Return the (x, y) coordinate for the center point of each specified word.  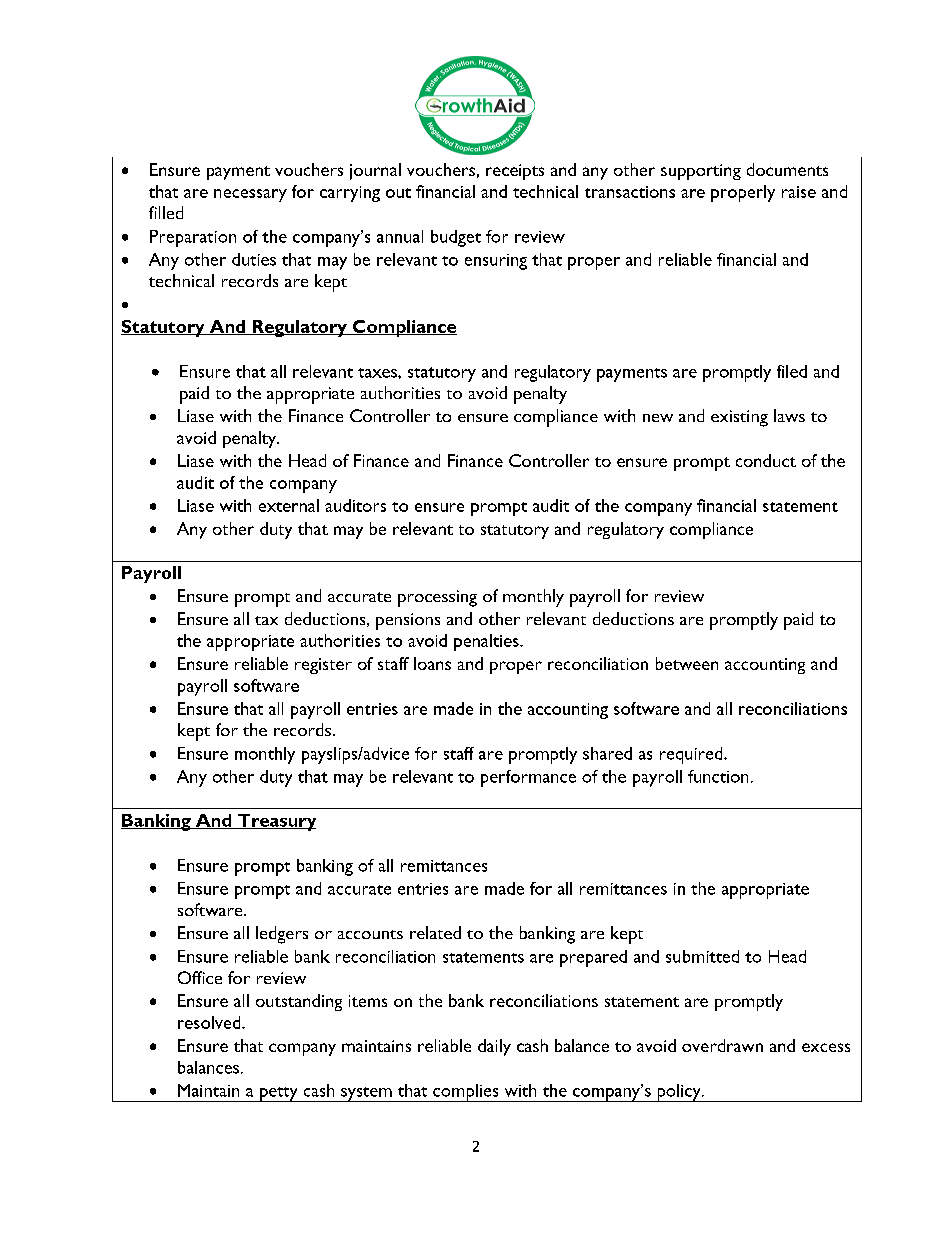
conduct (766, 460)
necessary (250, 195)
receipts (515, 172)
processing (437, 598)
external (289, 505)
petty (278, 1094)
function (718, 776)
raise (799, 192)
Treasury (275, 822)
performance (528, 778)
